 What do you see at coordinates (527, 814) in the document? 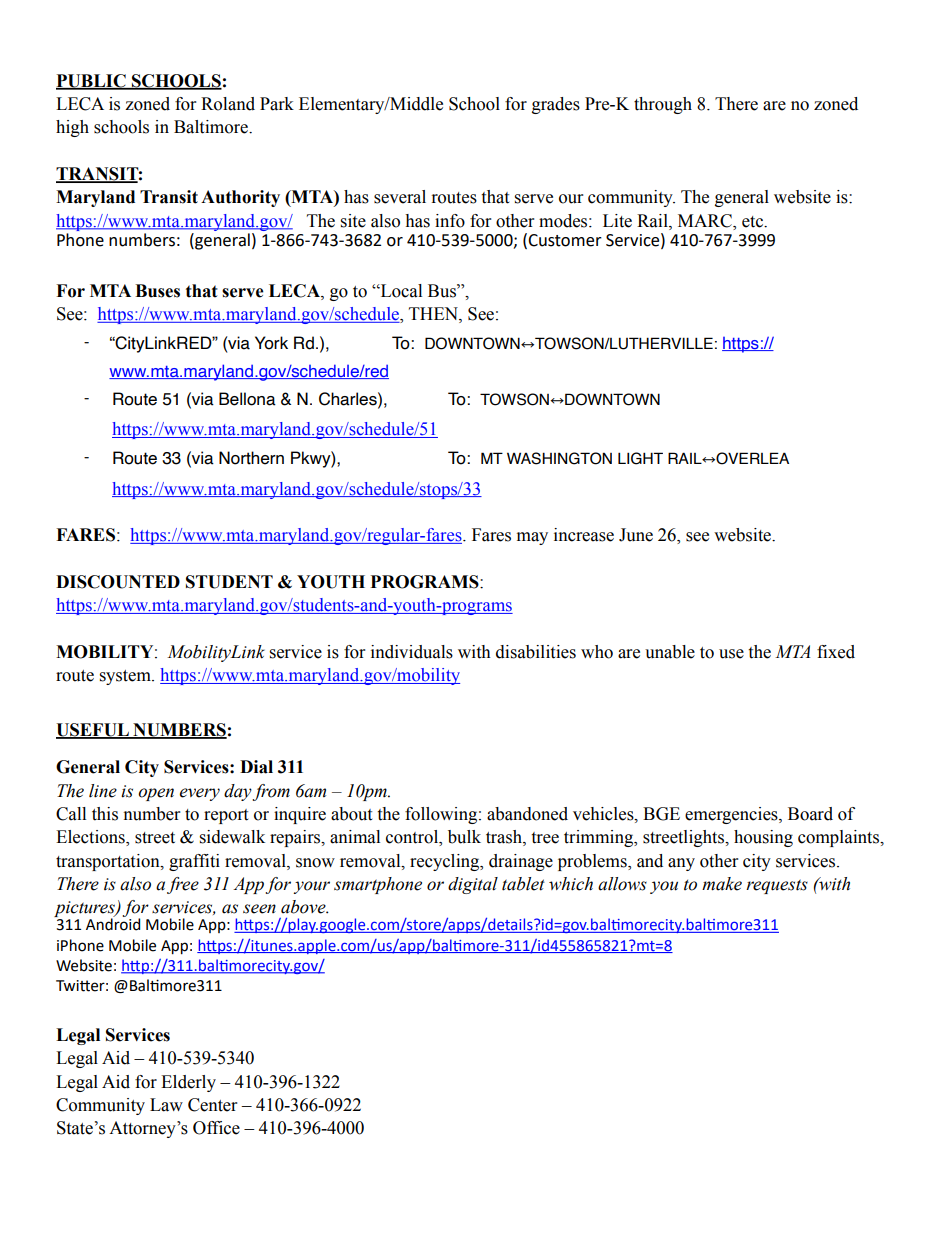
I see `abandoned` at bounding box center [527, 814].
